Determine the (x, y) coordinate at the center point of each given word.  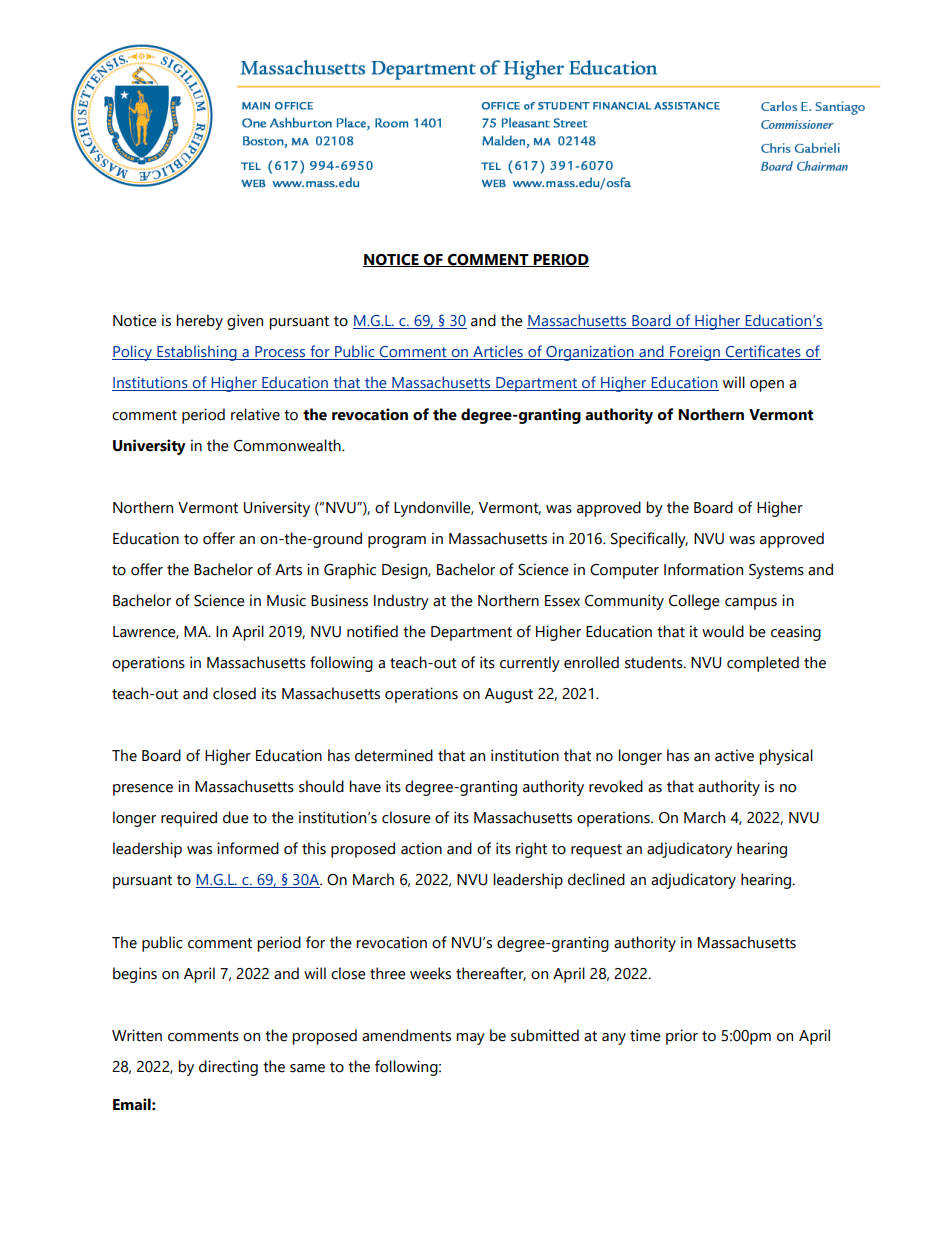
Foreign (695, 353)
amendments (406, 1035)
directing (228, 1068)
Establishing (197, 353)
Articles (498, 352)
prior (682, 1037)
